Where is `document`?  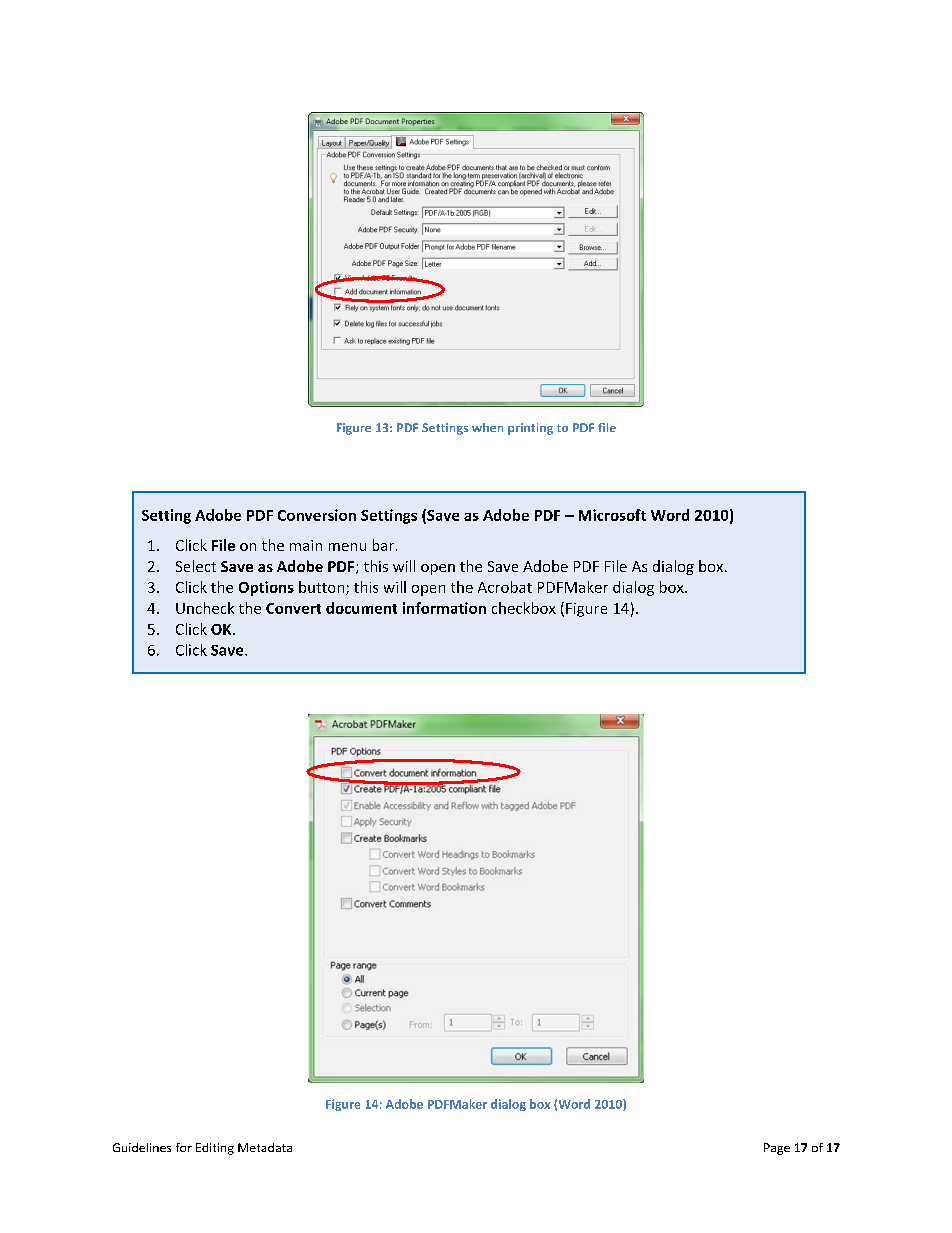 document is located at coordinates (361, 608).
